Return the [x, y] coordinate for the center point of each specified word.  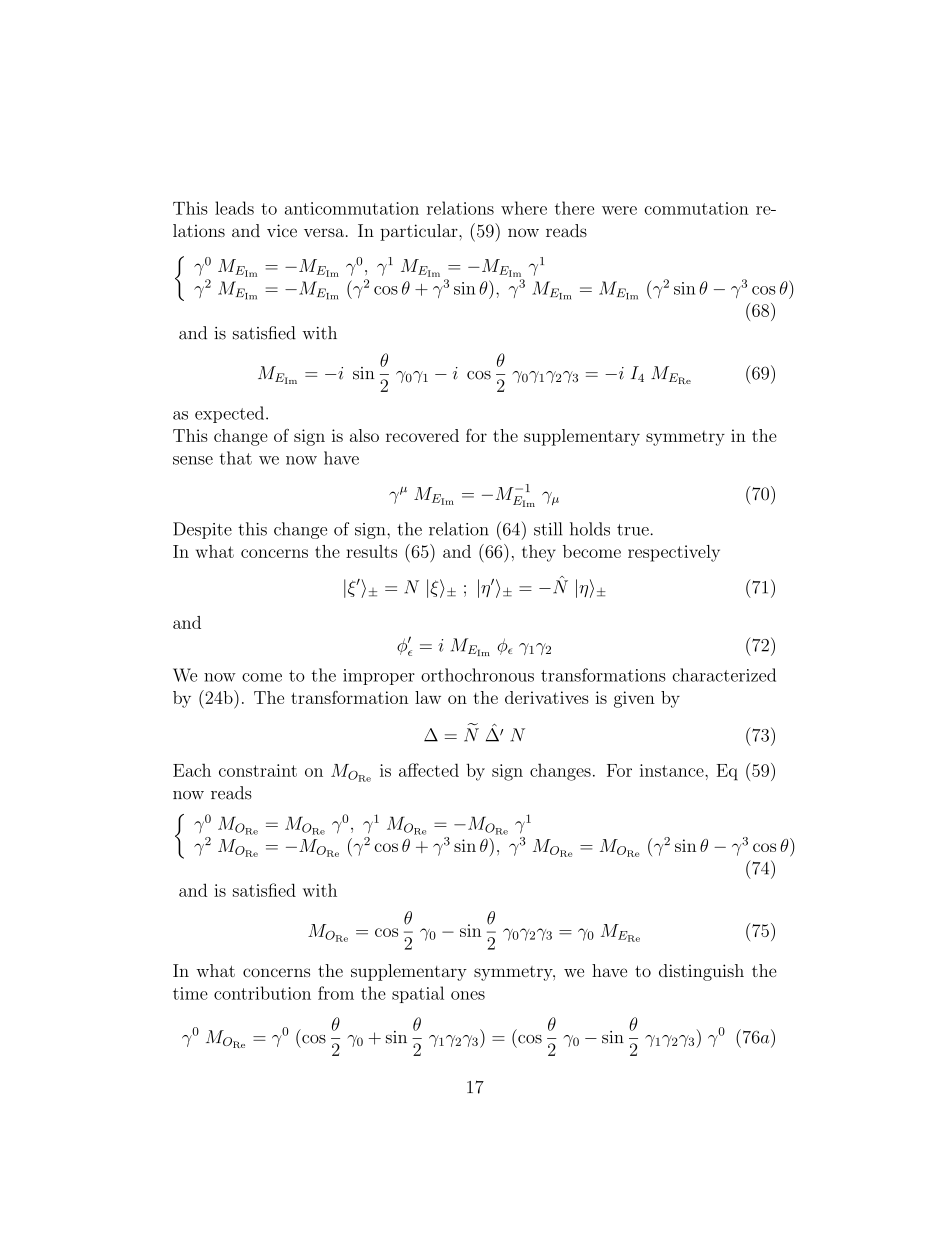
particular [420, 232]
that [235, 458]
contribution [262, 993]
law [428, 697]
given [634, 699]
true [633, 530]
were [619, 210]
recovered [422, 435]
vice [282, 230]
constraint [258, 770]
